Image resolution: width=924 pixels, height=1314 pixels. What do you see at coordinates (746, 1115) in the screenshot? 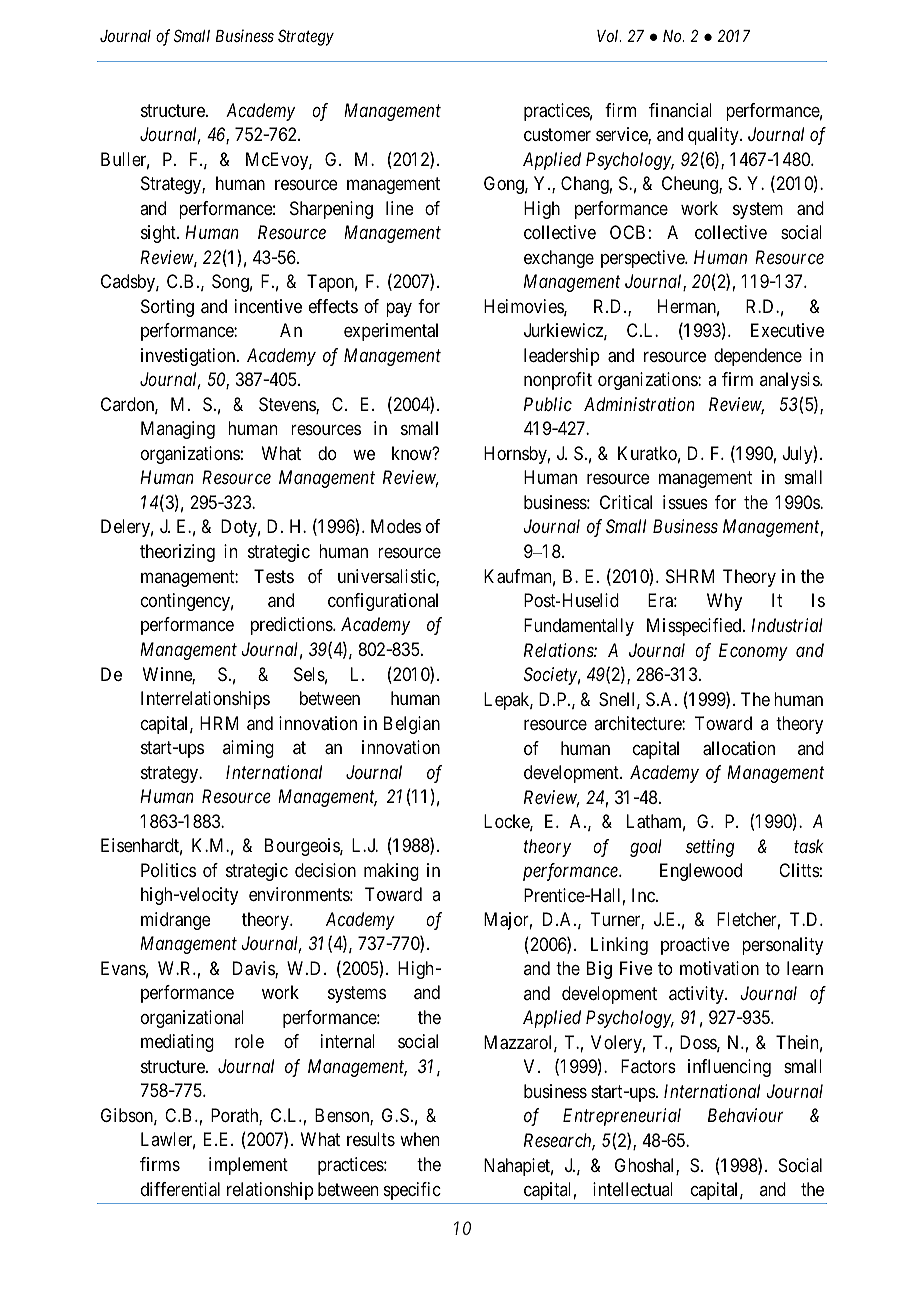
I see `Behaviour` at bounding box center [746, 1115].
